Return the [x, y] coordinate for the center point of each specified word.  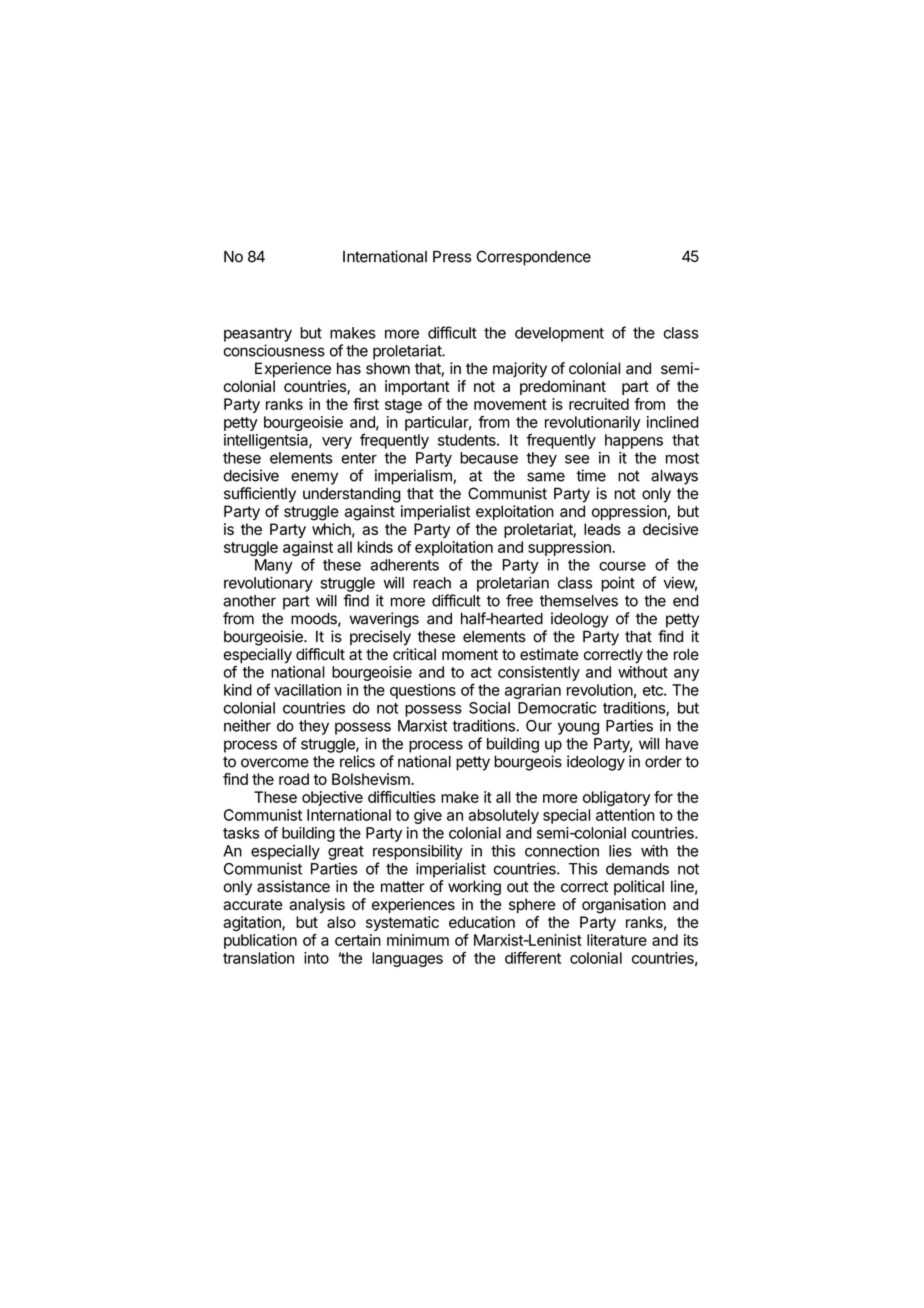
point [618, 584]
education [482, 922]
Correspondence [534, 258]
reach [432, 583]
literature [617, 940]
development [559, 334]
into [316, 958]
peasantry [258, 335]
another [249, 601]
